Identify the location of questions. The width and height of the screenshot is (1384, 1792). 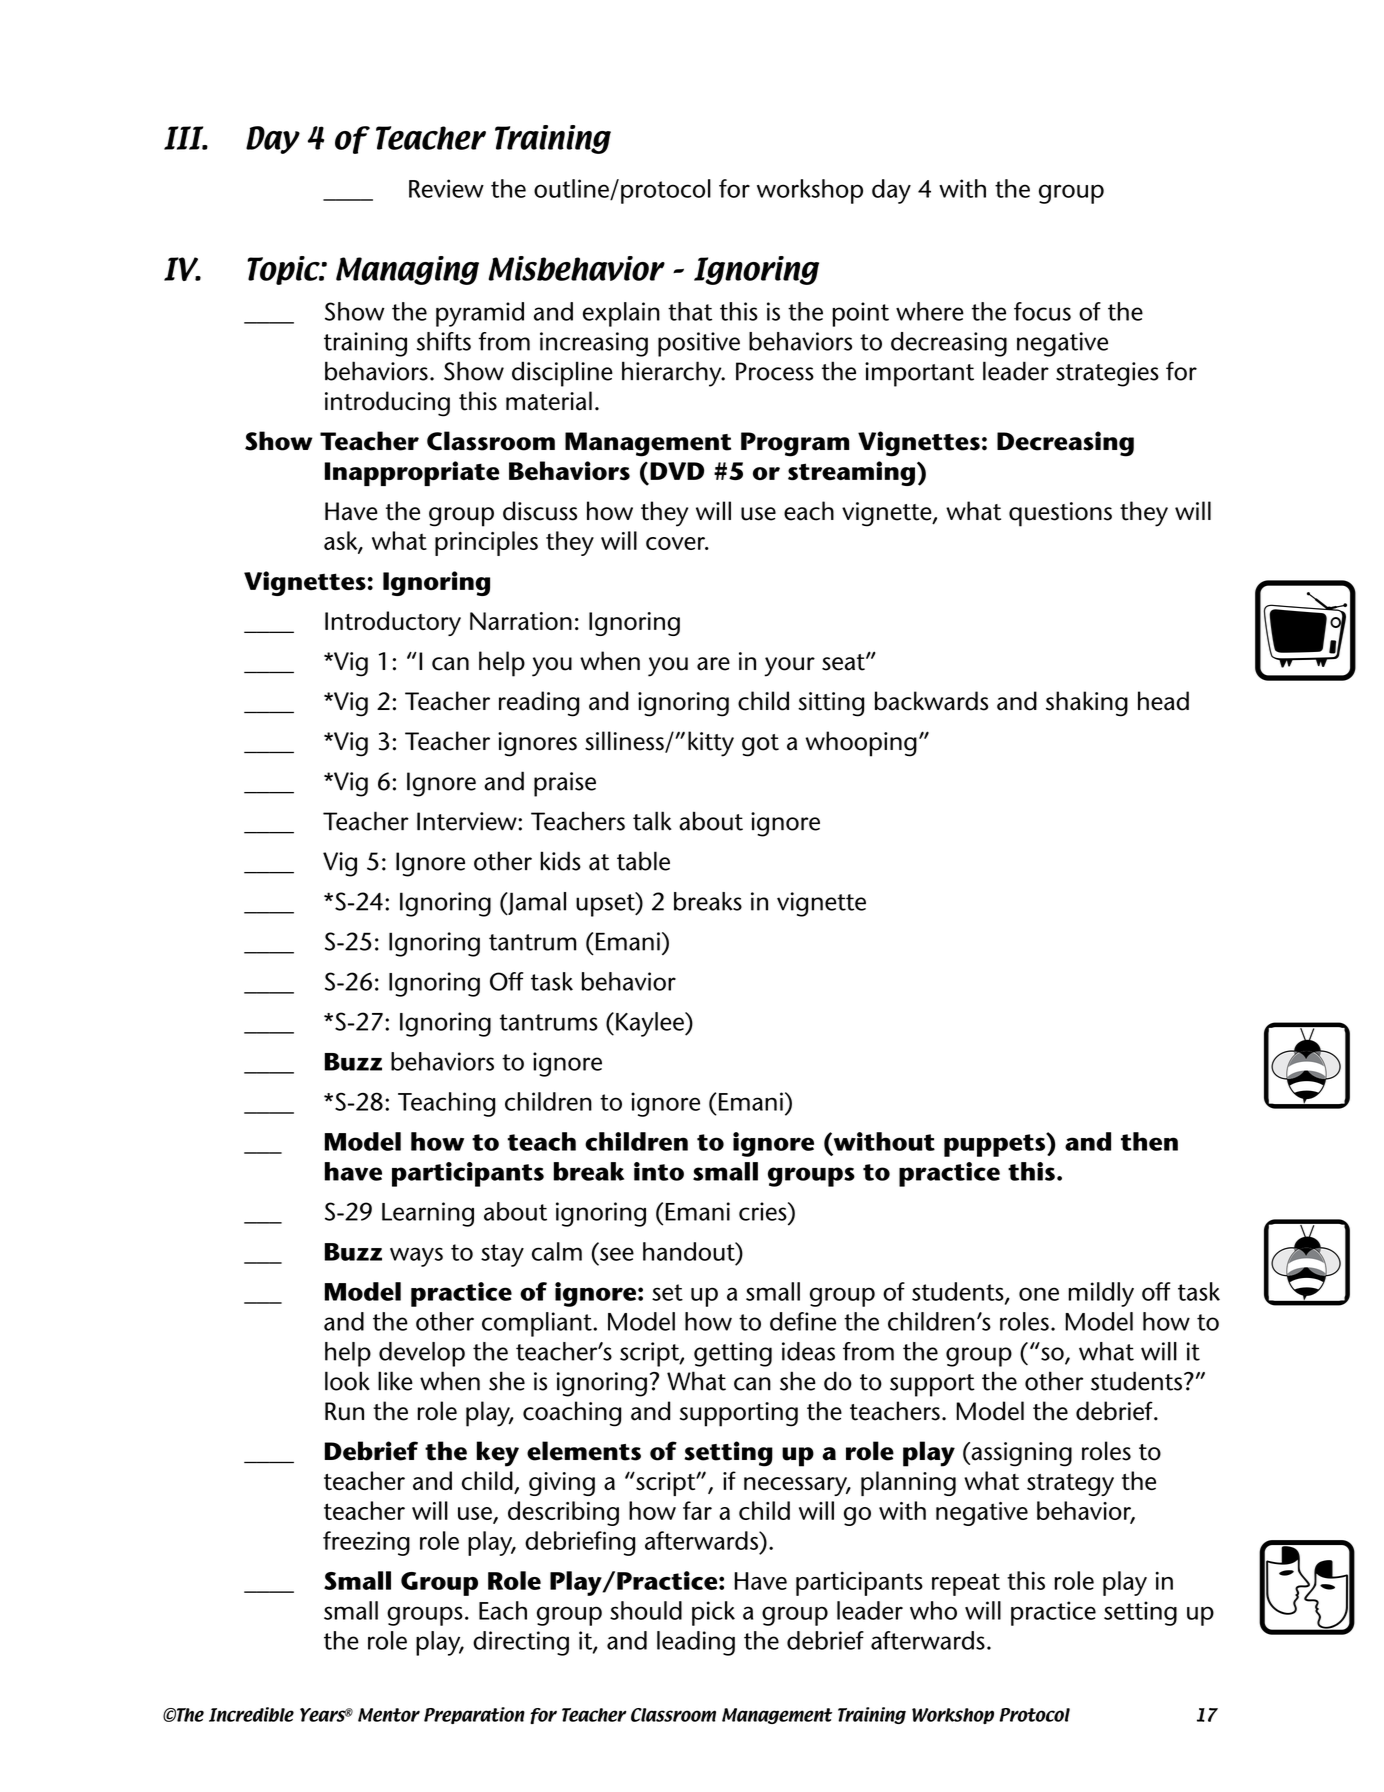
(1060, 514).
